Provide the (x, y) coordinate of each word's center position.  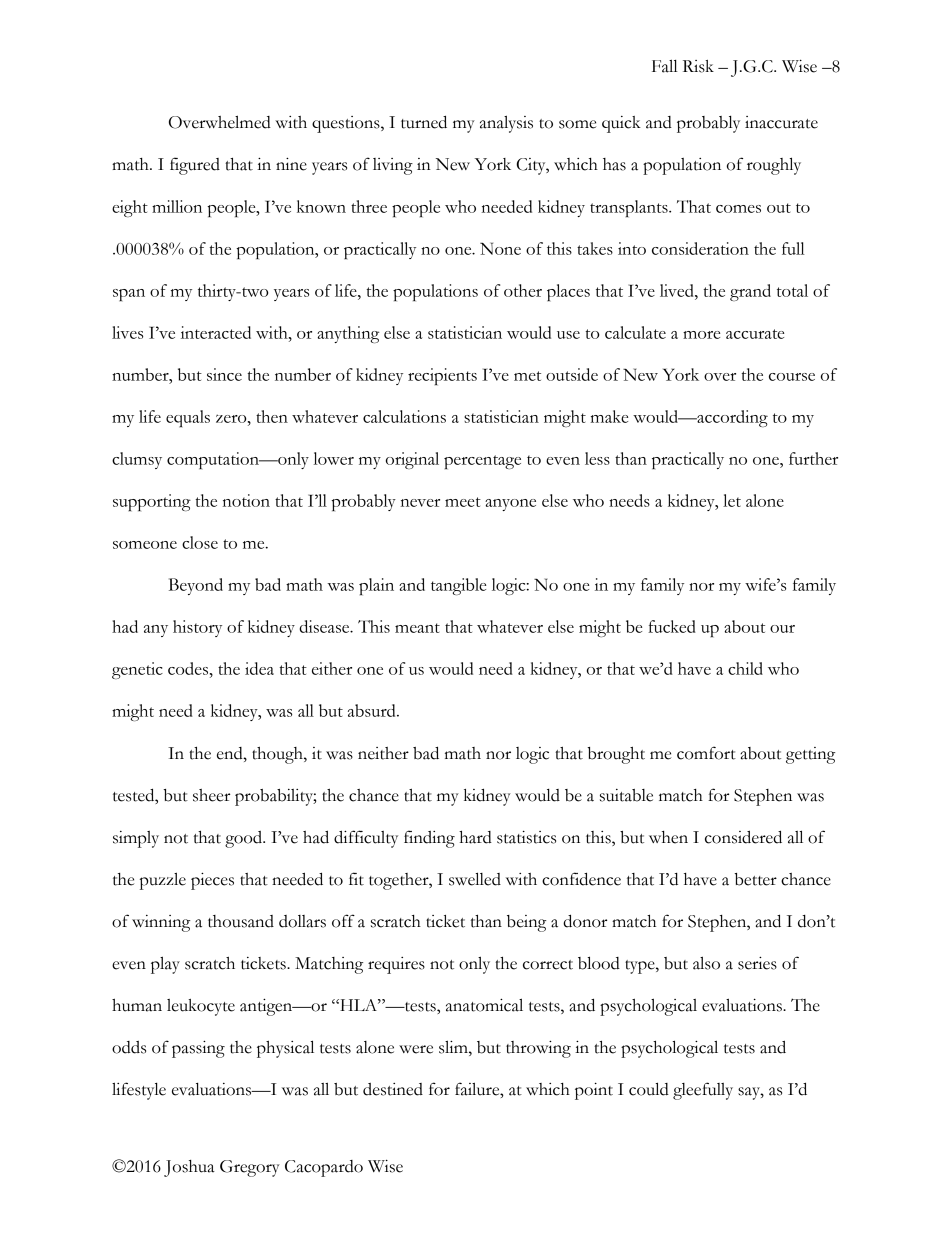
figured (195, 166)
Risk (698, 66)
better (755, 879)
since (224, 374)
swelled (475, 879)
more (701, 335)
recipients (442, 376)
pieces (212, 881)
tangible (458, 586)
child (745, 668)
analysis (506, 124)
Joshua (189, 1168)
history (197, 628)
